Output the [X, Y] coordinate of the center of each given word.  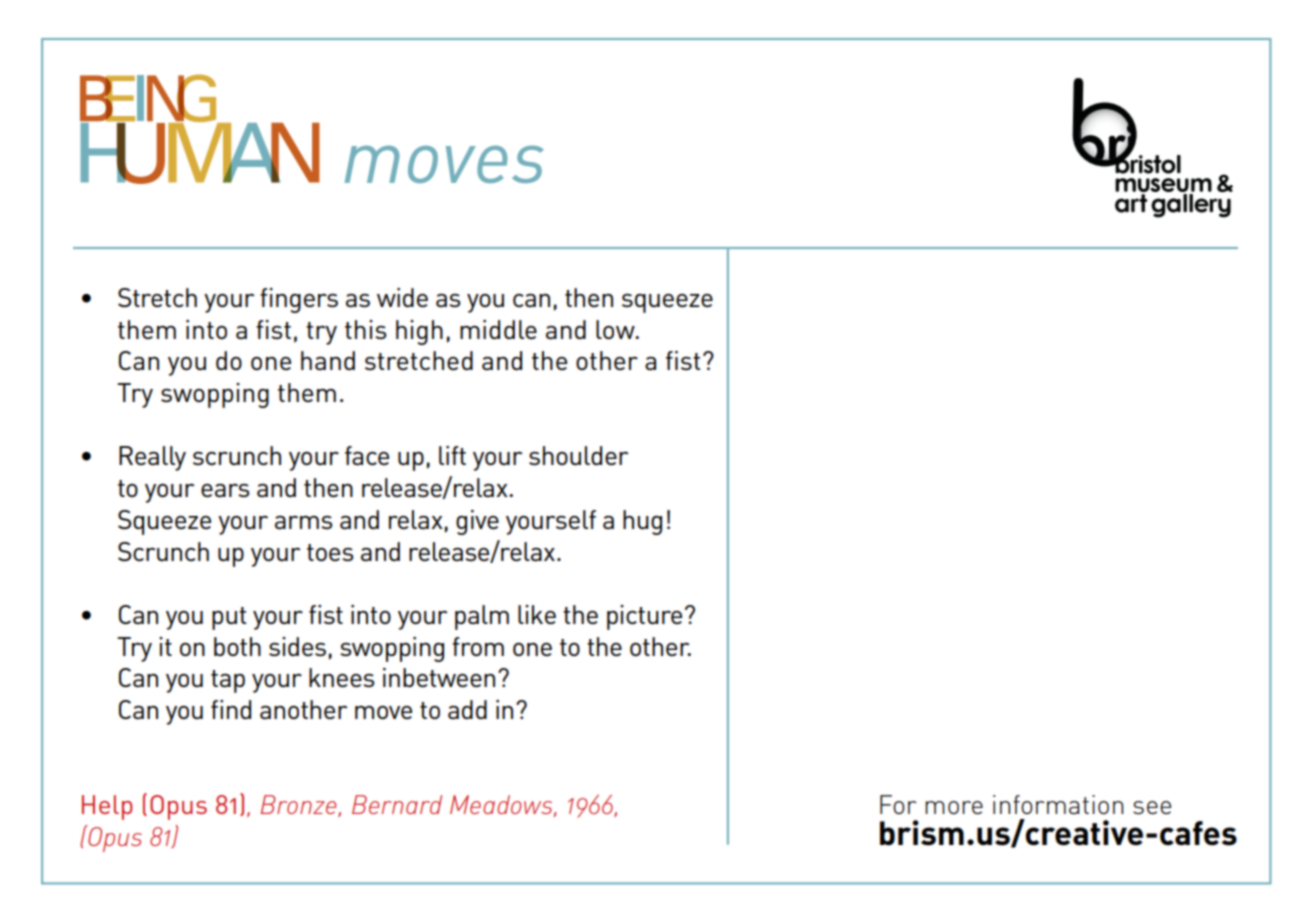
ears [225, 490]
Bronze [300, 806]
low [616, 329]
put [229, 618]
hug [642, 522]
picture [644, 617]
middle [498, 329]
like [537, 614]
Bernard [397, 804]
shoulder [578, 455]
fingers [299, 300]
